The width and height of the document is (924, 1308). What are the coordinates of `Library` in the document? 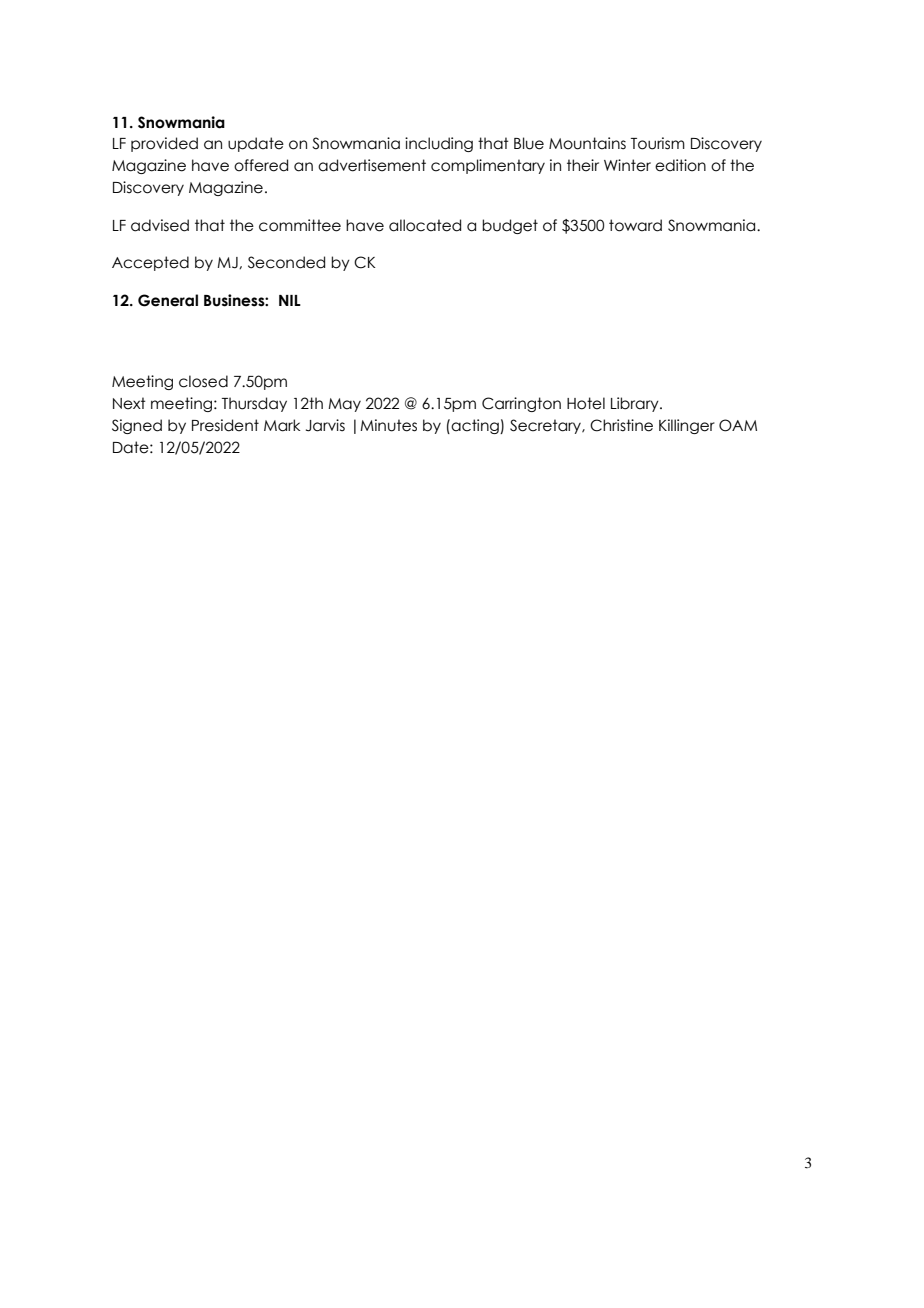 It's located at (636, 404).
